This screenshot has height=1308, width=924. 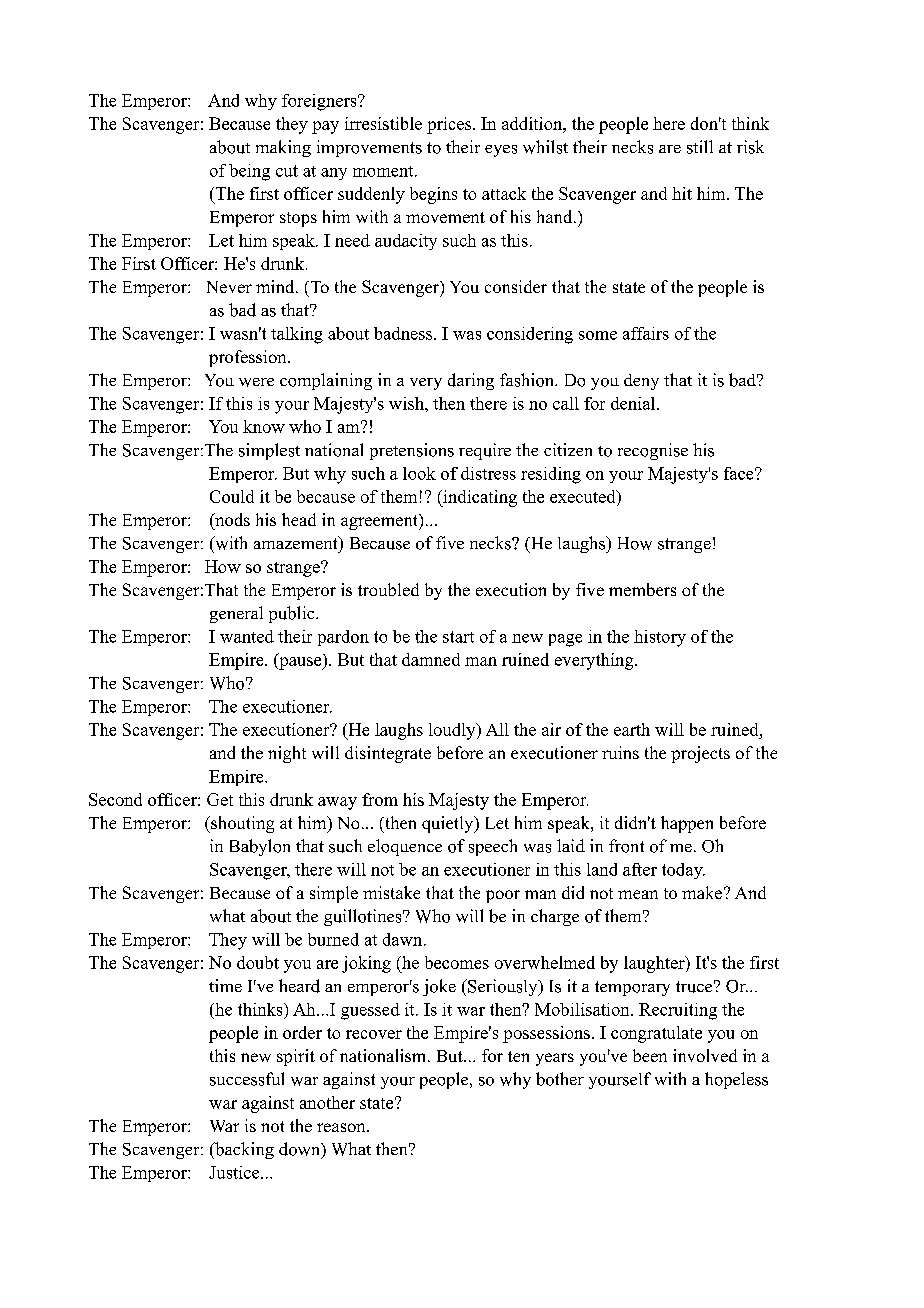 What do you see at coordinates (458, 637) in the screenshot?
I see `start` at bounding box center [458, 637].
